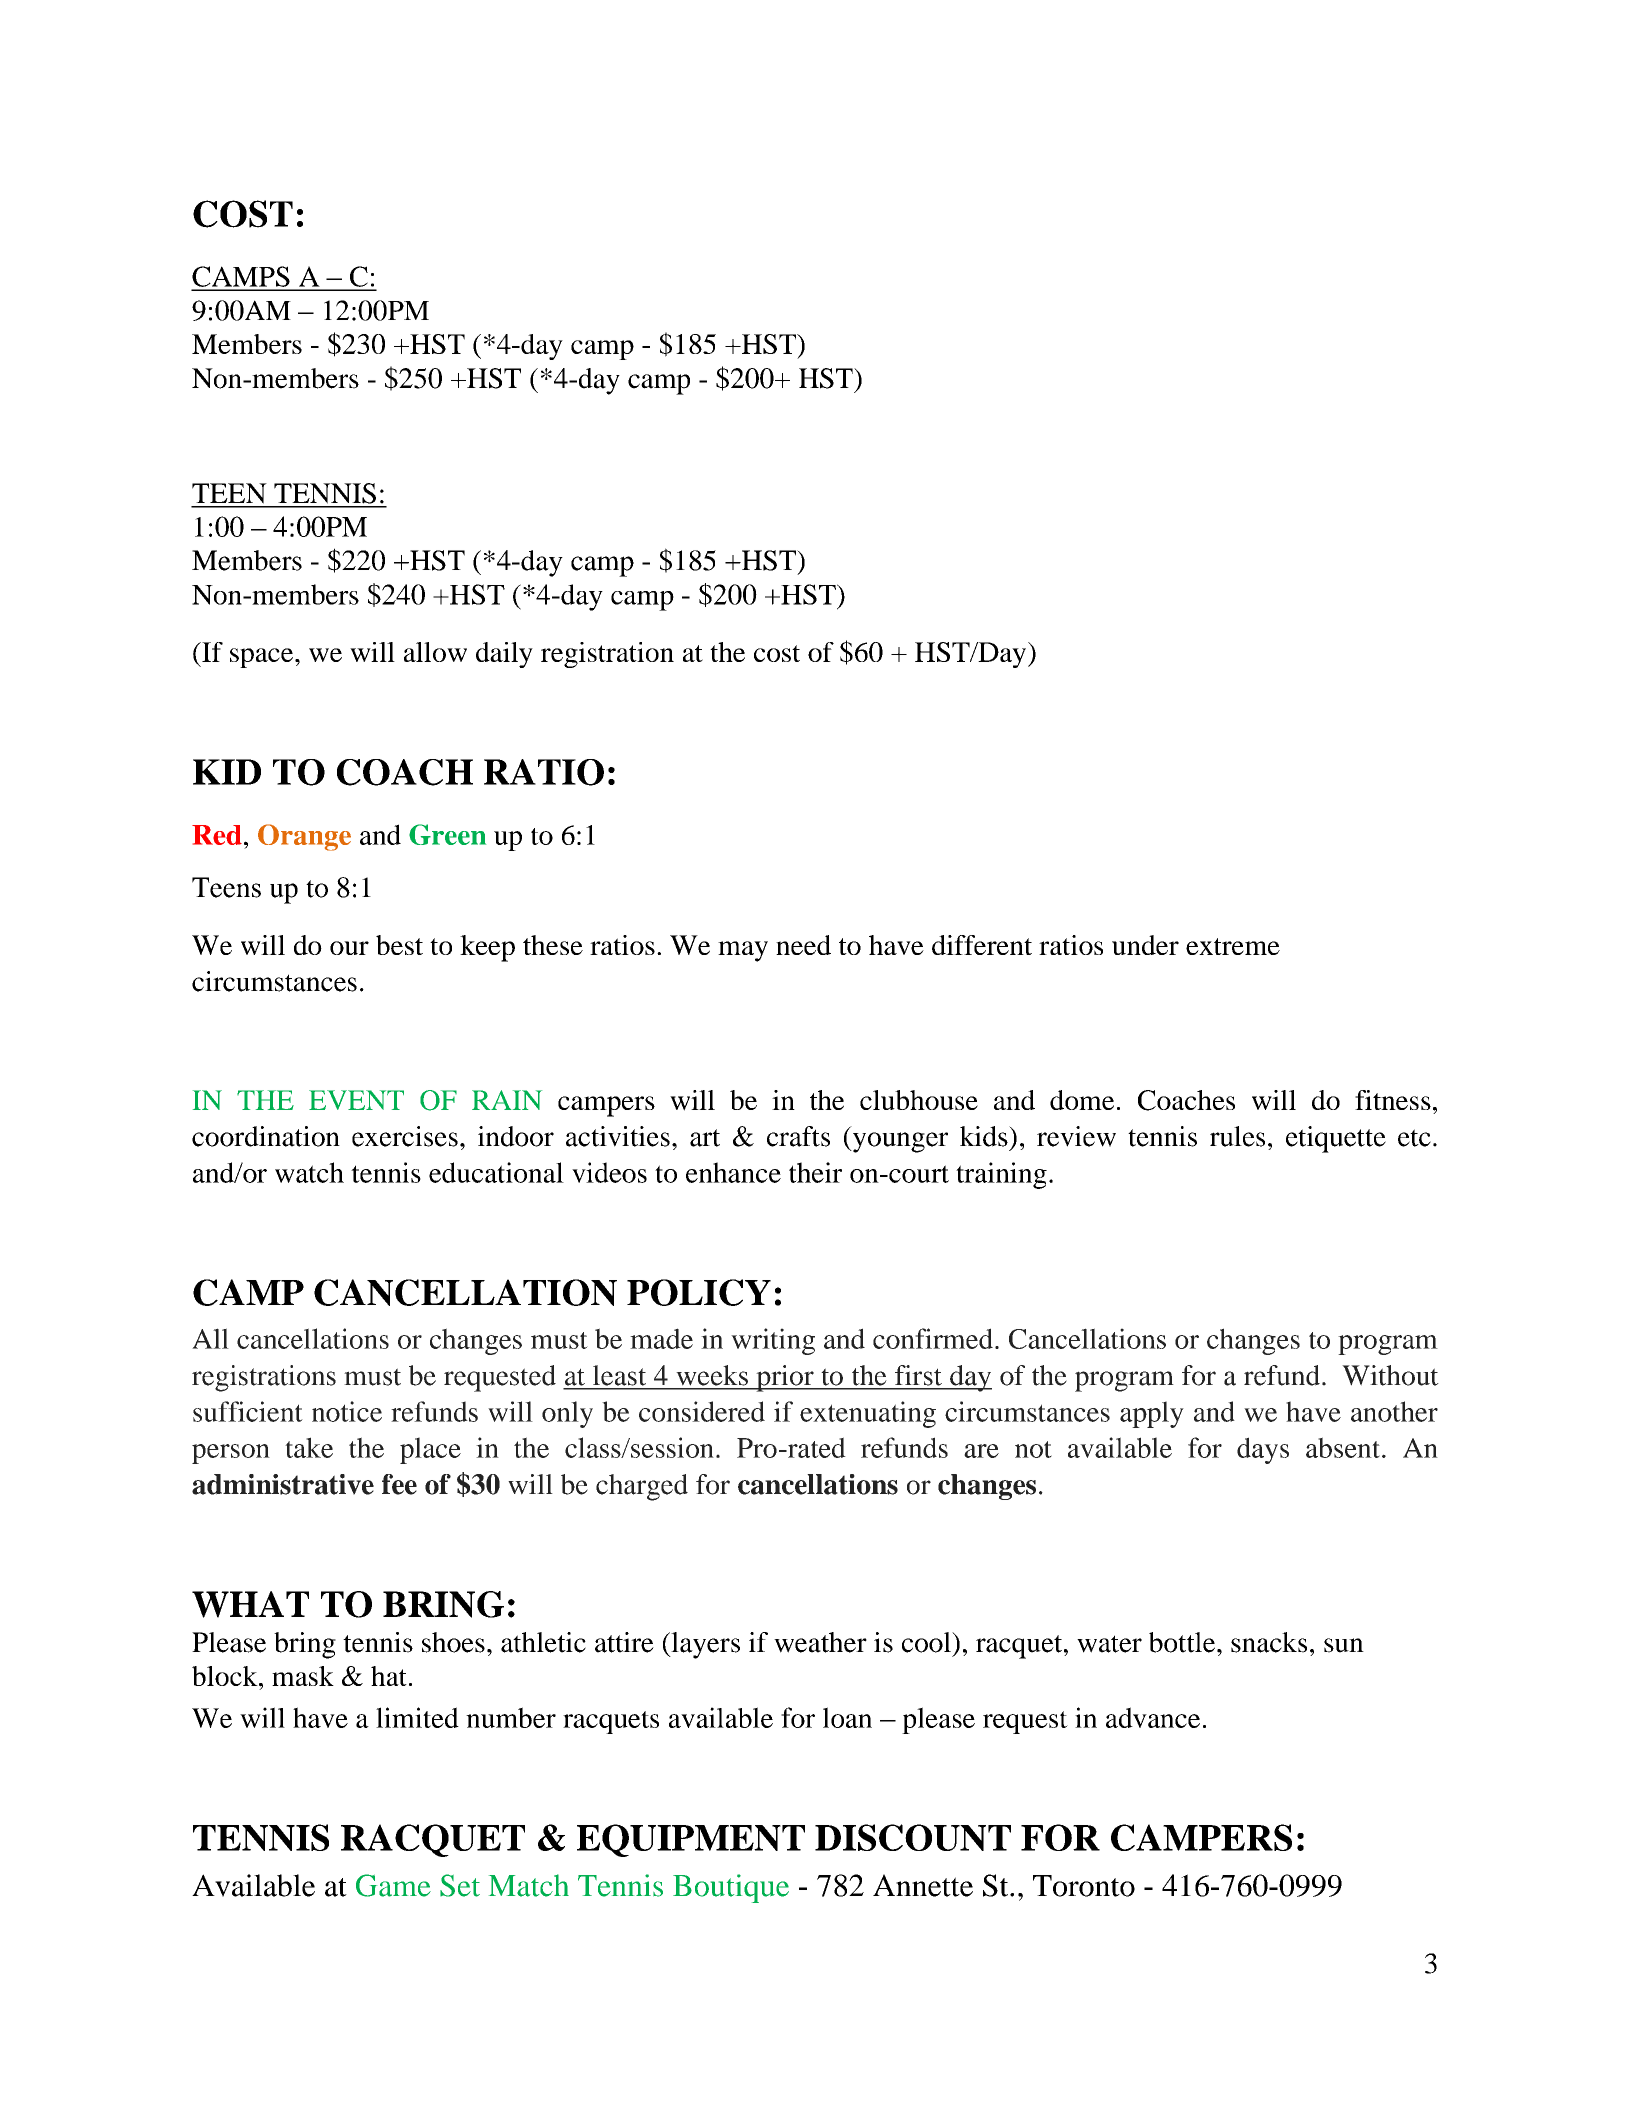  I want to click on extreme, so click(1233, 946).
